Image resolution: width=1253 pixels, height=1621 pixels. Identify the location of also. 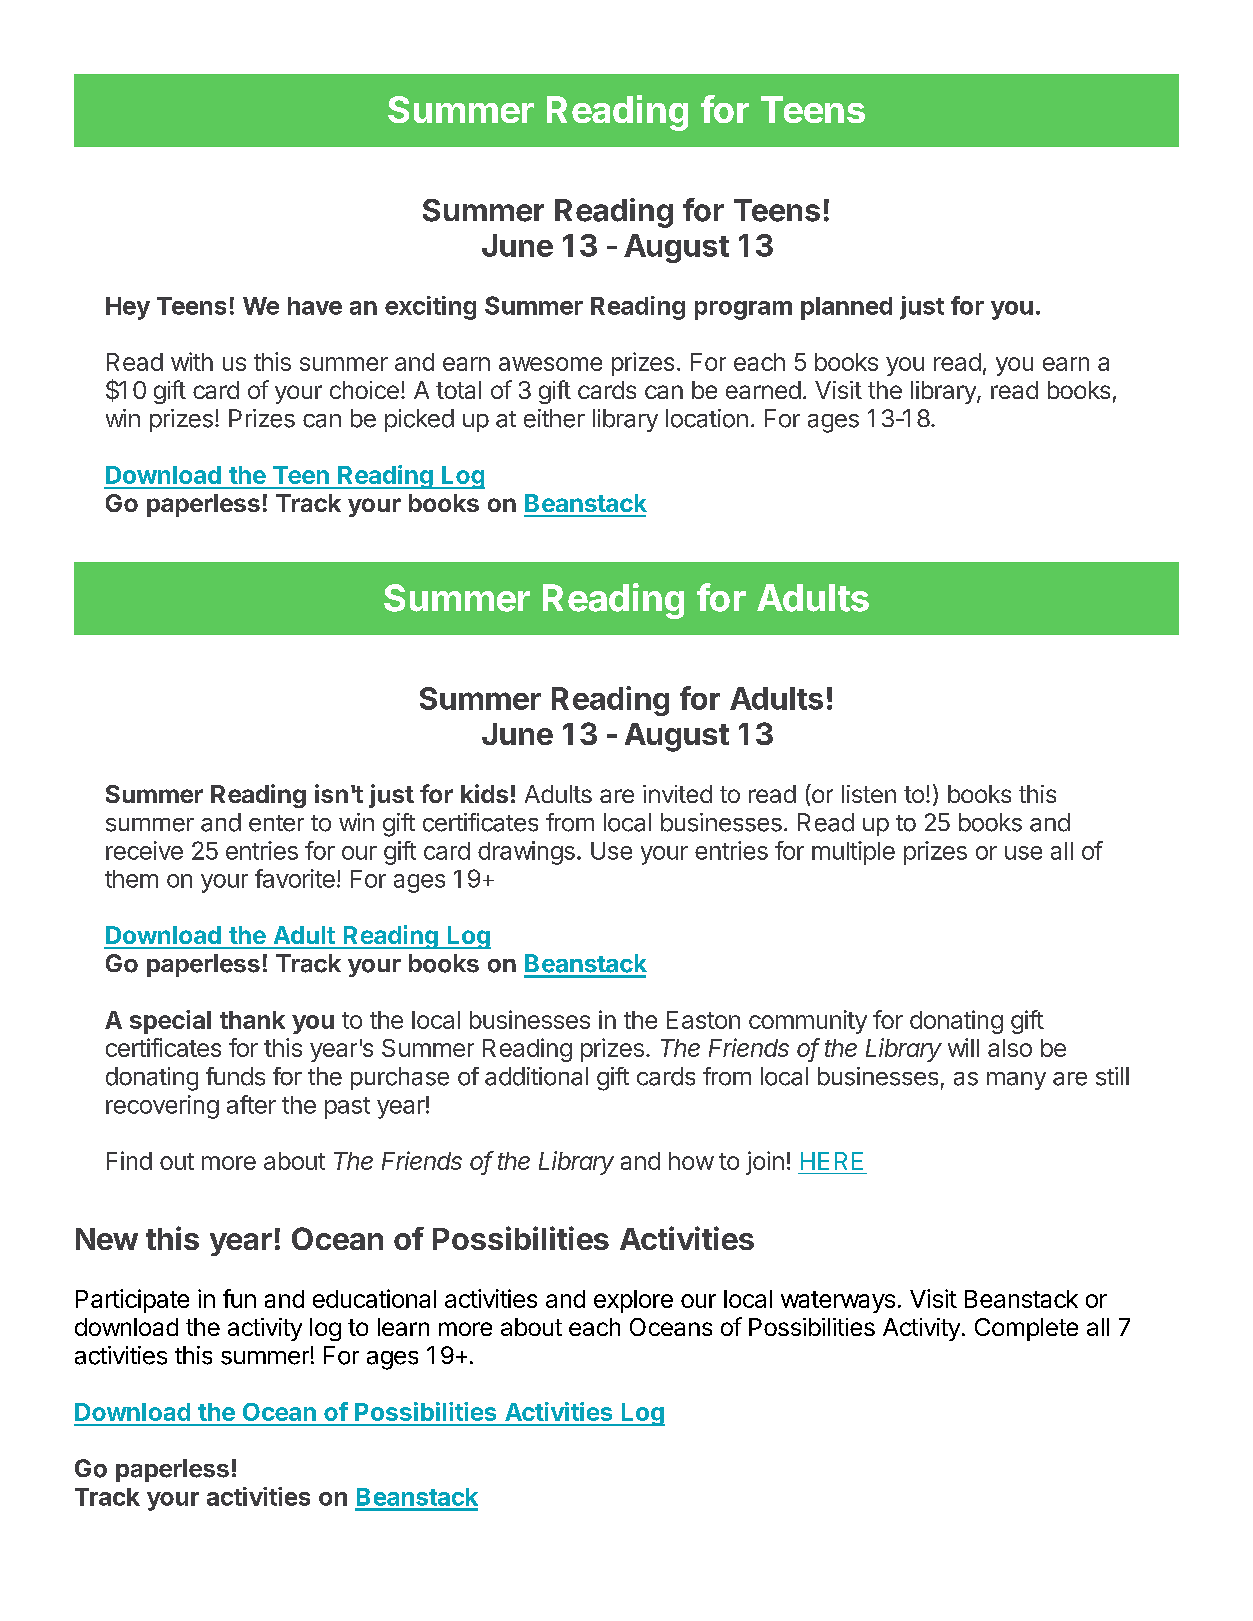
(1010, 1048).
